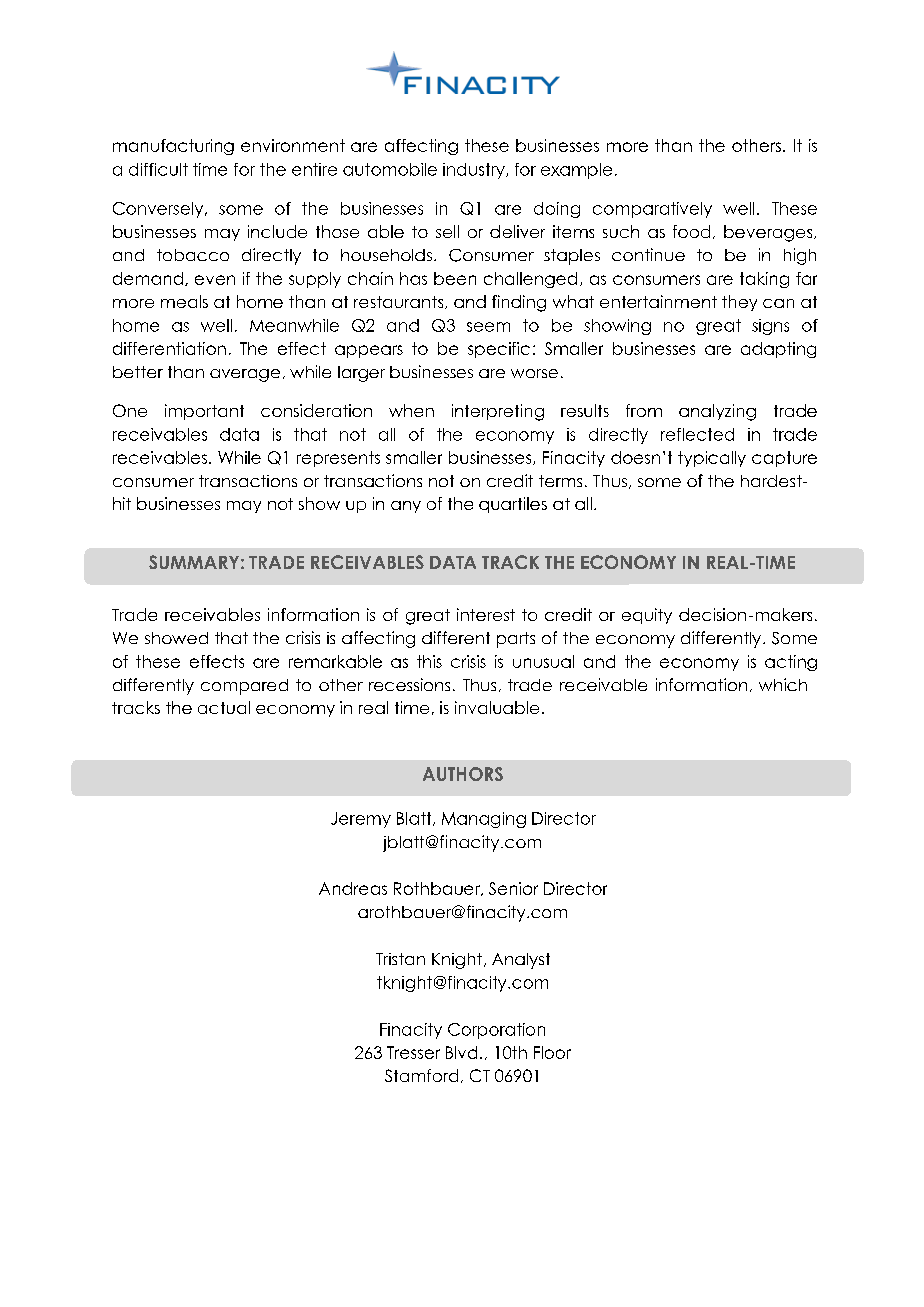  Describe the element at coordinates (338, 459) in the screenshot. I see `represents` at that location.
